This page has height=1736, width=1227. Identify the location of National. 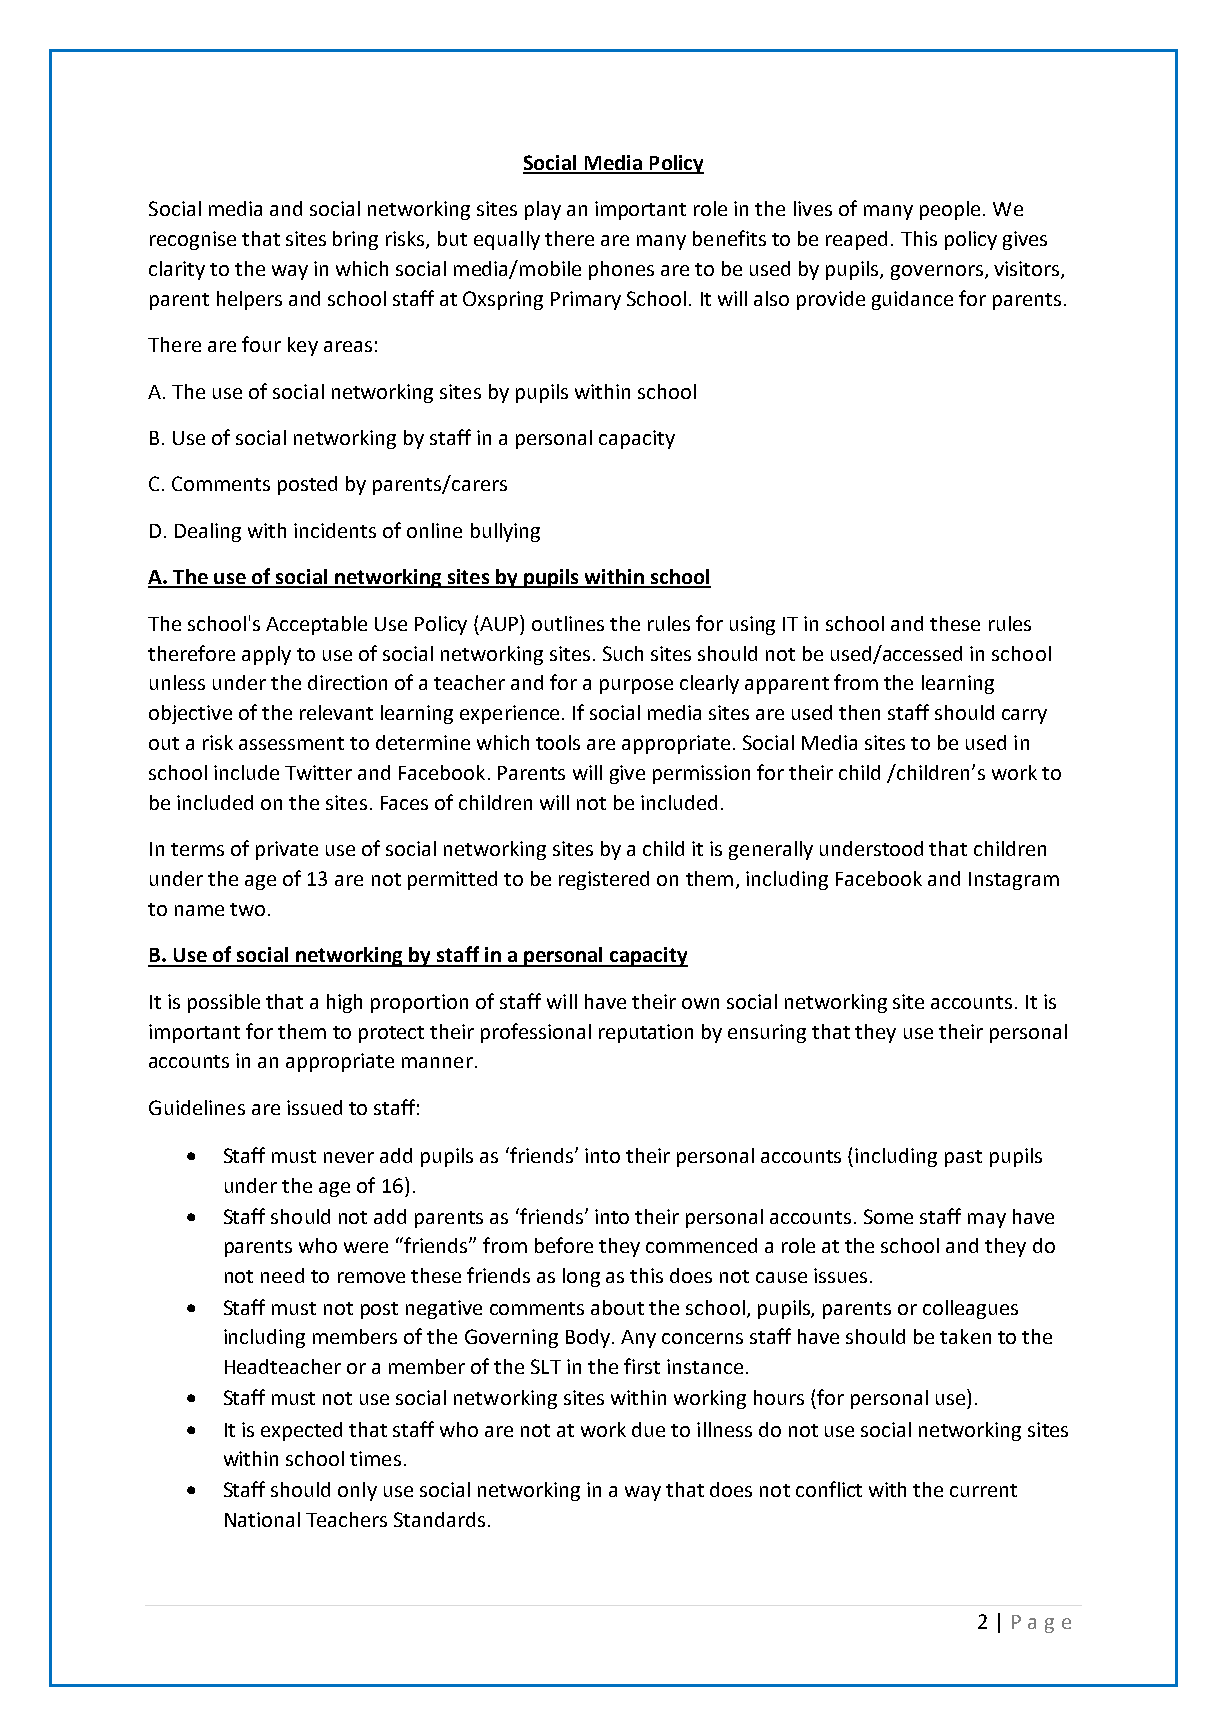
(262, 1519).
